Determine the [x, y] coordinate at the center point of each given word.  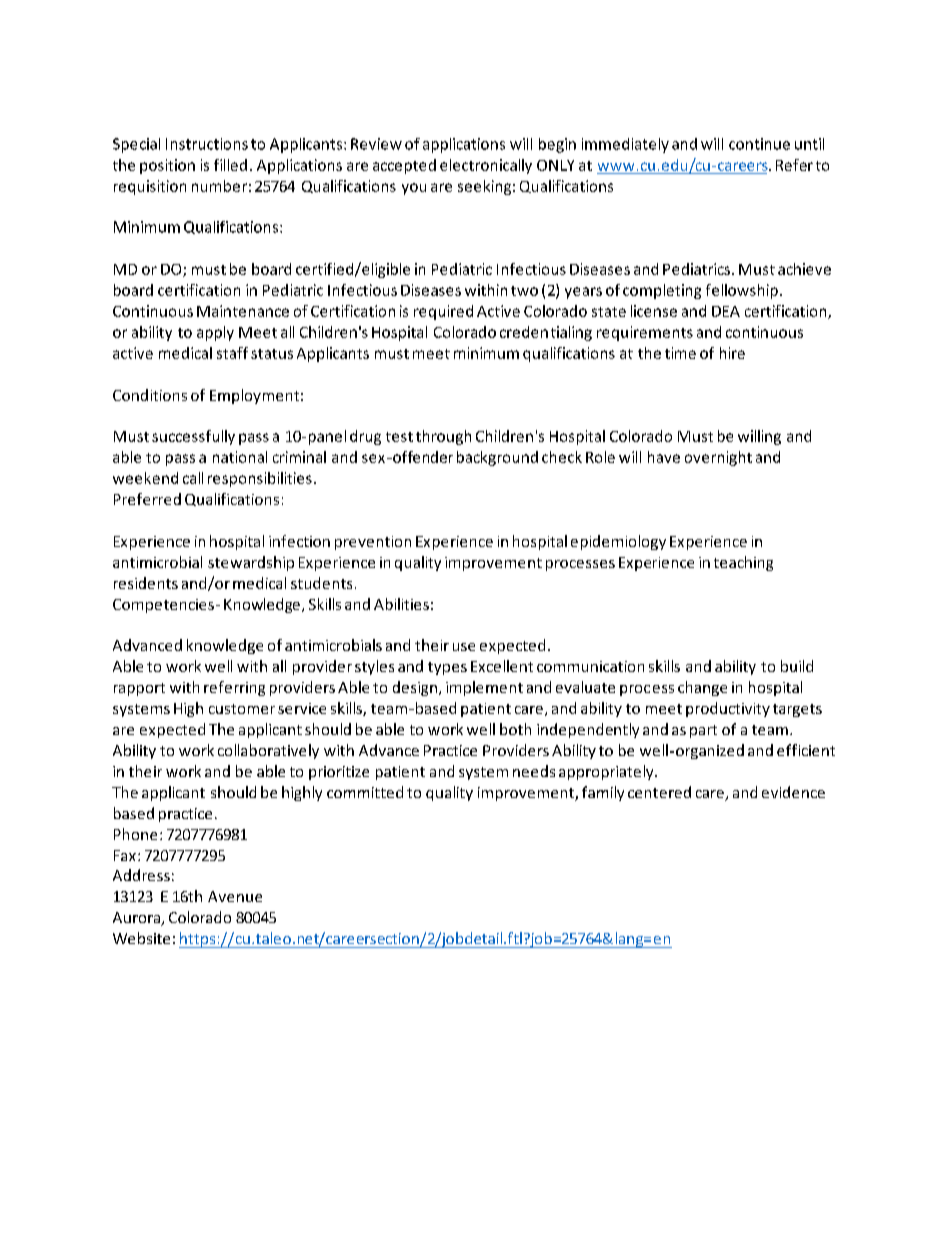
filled [230, 165]
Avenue [235, 896]
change [702, 688]
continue [759, 144]
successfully [193, 437]
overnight [718, 458]
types [447, 668]
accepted [404, 166]
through [443, 437]
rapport [139, 689]
